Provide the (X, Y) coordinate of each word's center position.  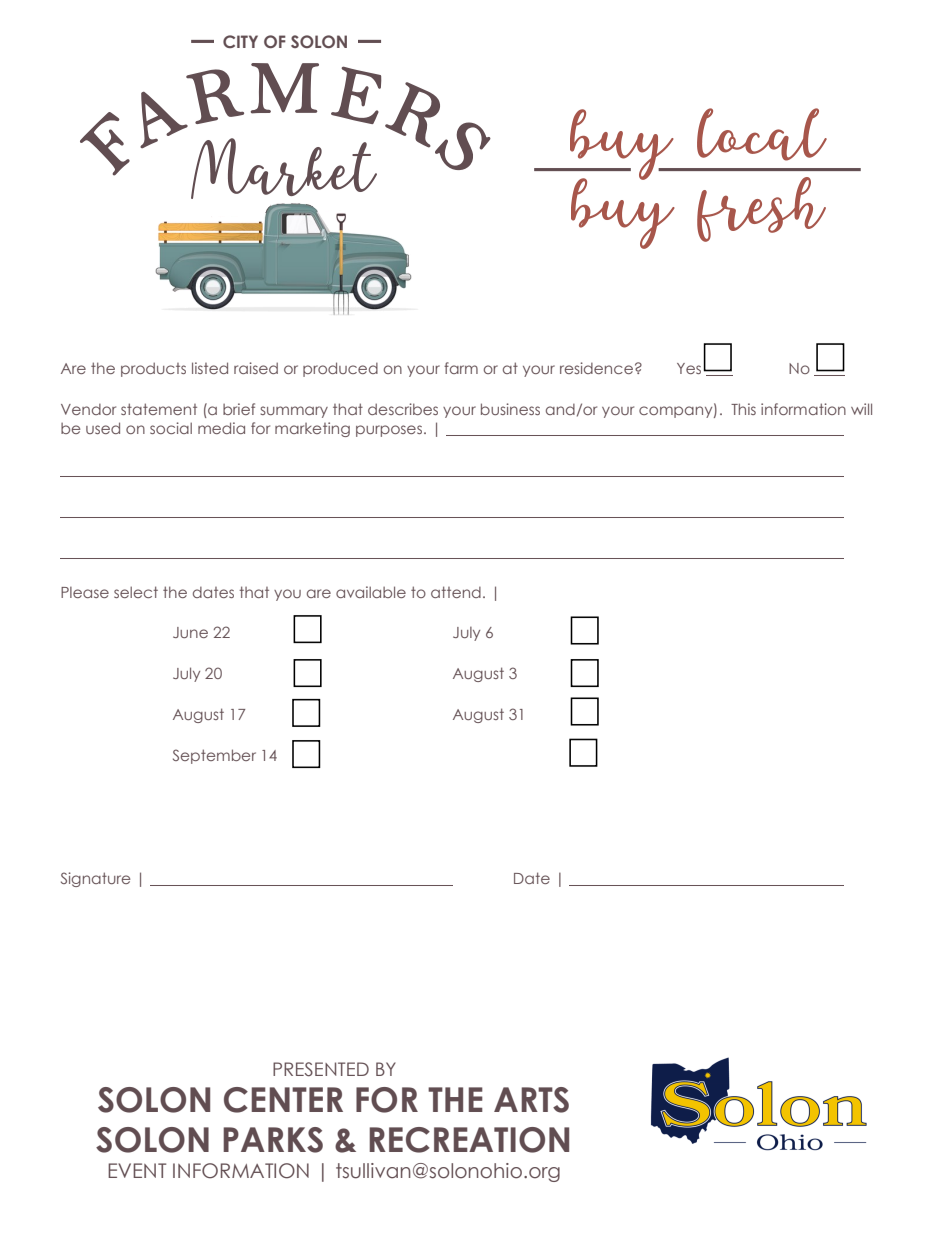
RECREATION (469, 1140)
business (510, 409)
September (214, 756)
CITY (240, 41)
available (371, 592)
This (743, 409)
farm (461, 368)
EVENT (137, 1170)
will (861, 409)
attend (456, 592)
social (171, 428)
